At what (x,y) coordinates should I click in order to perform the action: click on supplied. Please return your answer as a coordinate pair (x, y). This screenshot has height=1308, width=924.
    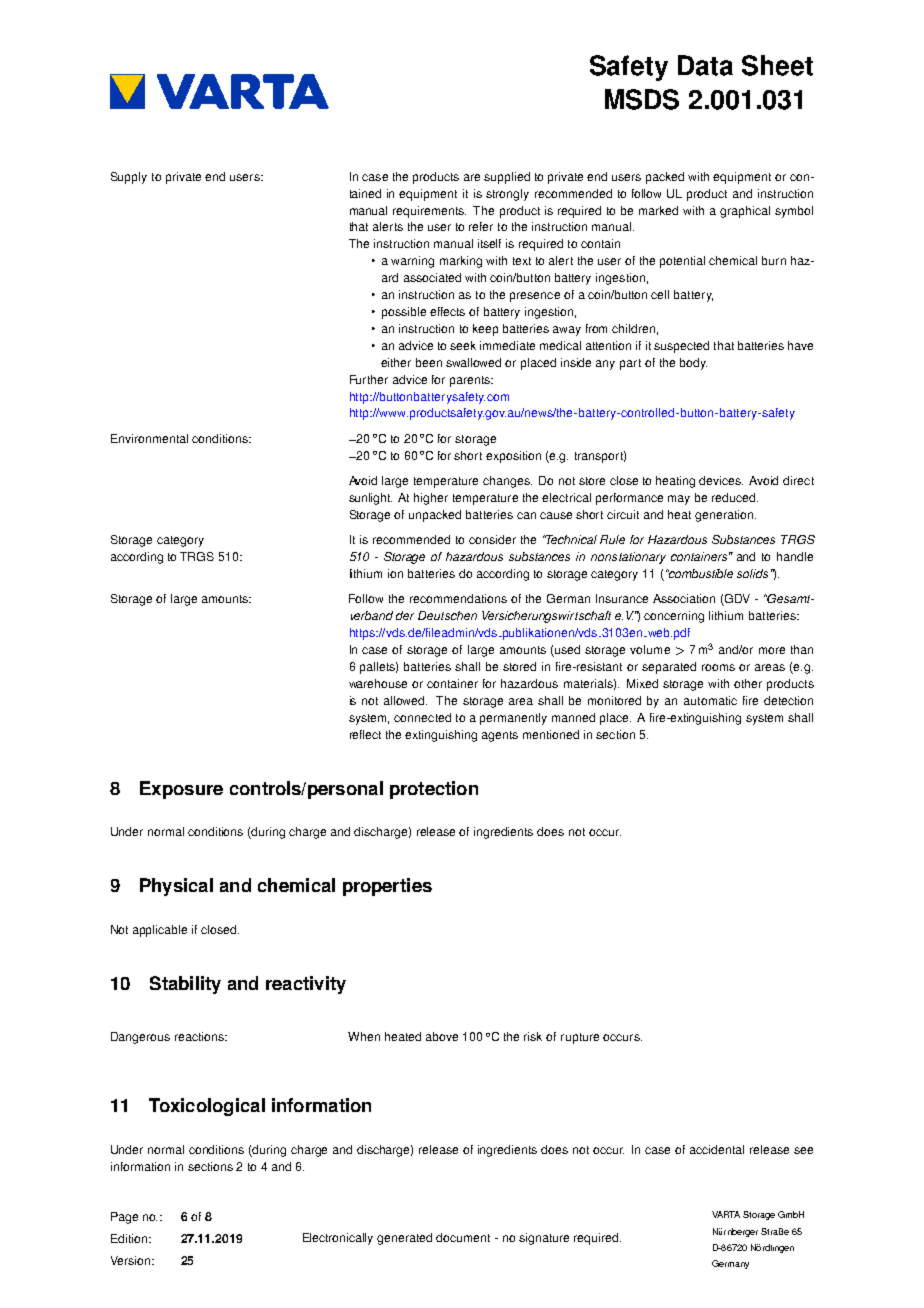
    Looking at the image, I should click on (507, 178).
